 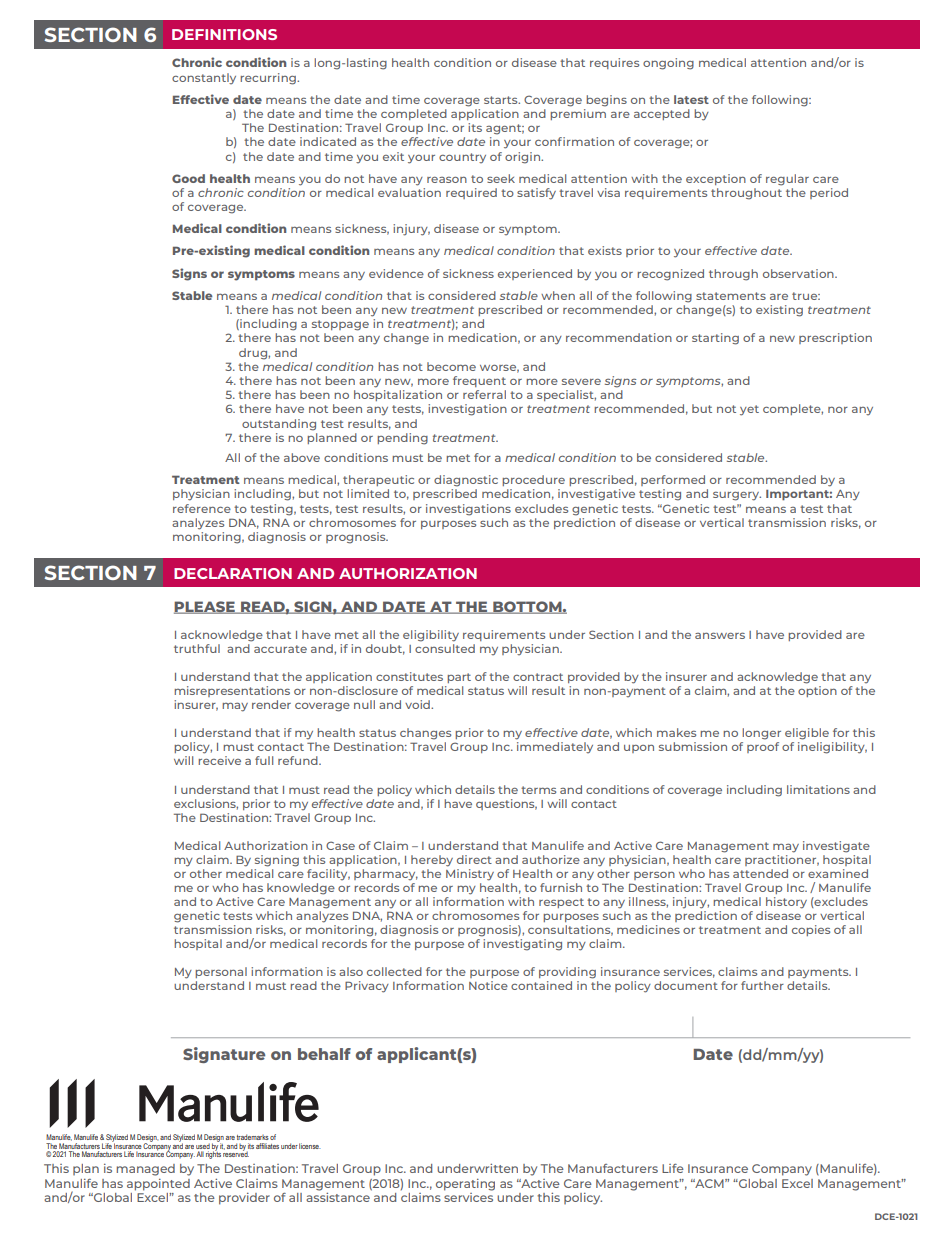 What do you see at coordinates (749, 410) in the screenshot?
I see `yet` at bounding box center [749, 410].
